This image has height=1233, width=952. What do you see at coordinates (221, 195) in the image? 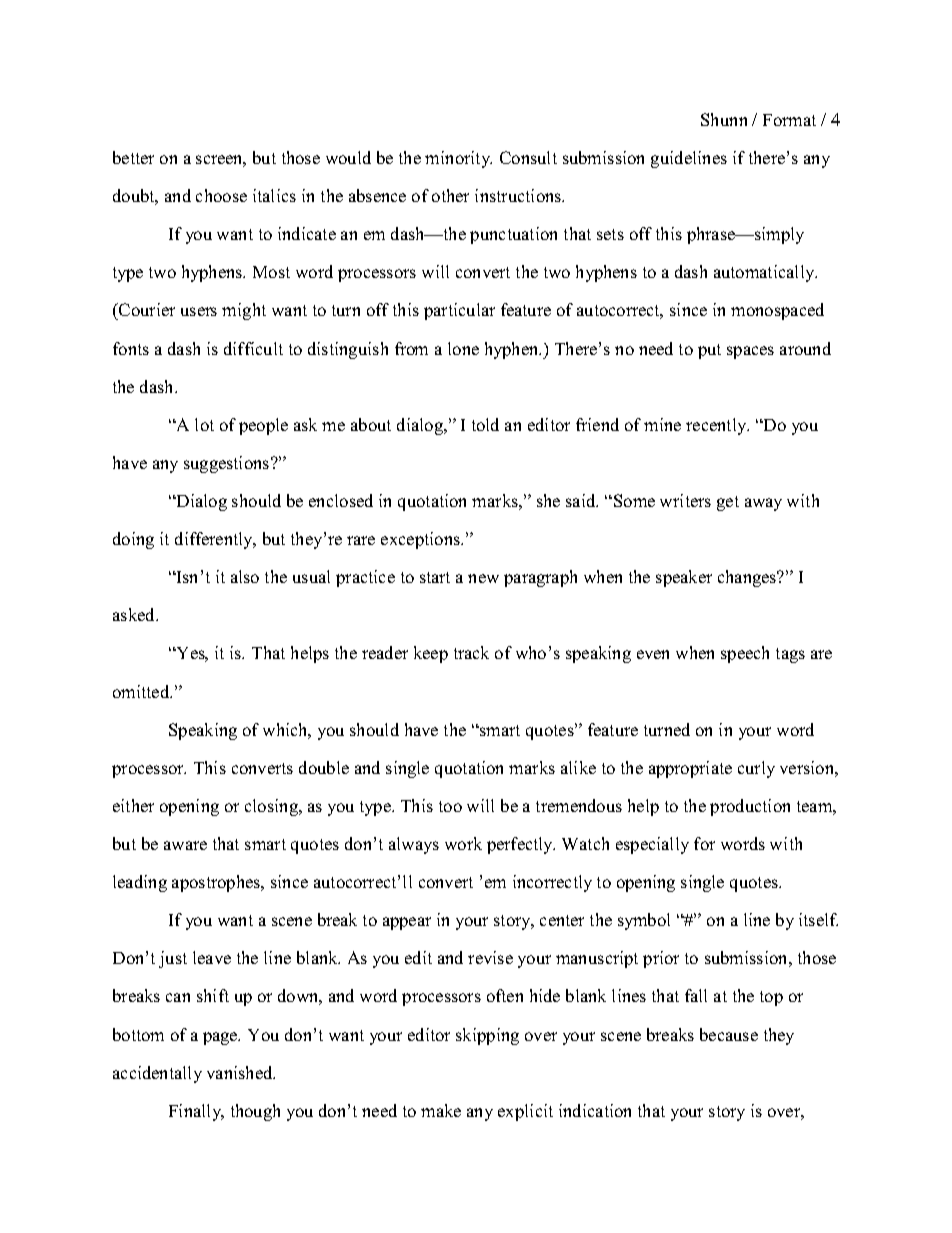
I see `choose` at bounding box center [221, 195].
